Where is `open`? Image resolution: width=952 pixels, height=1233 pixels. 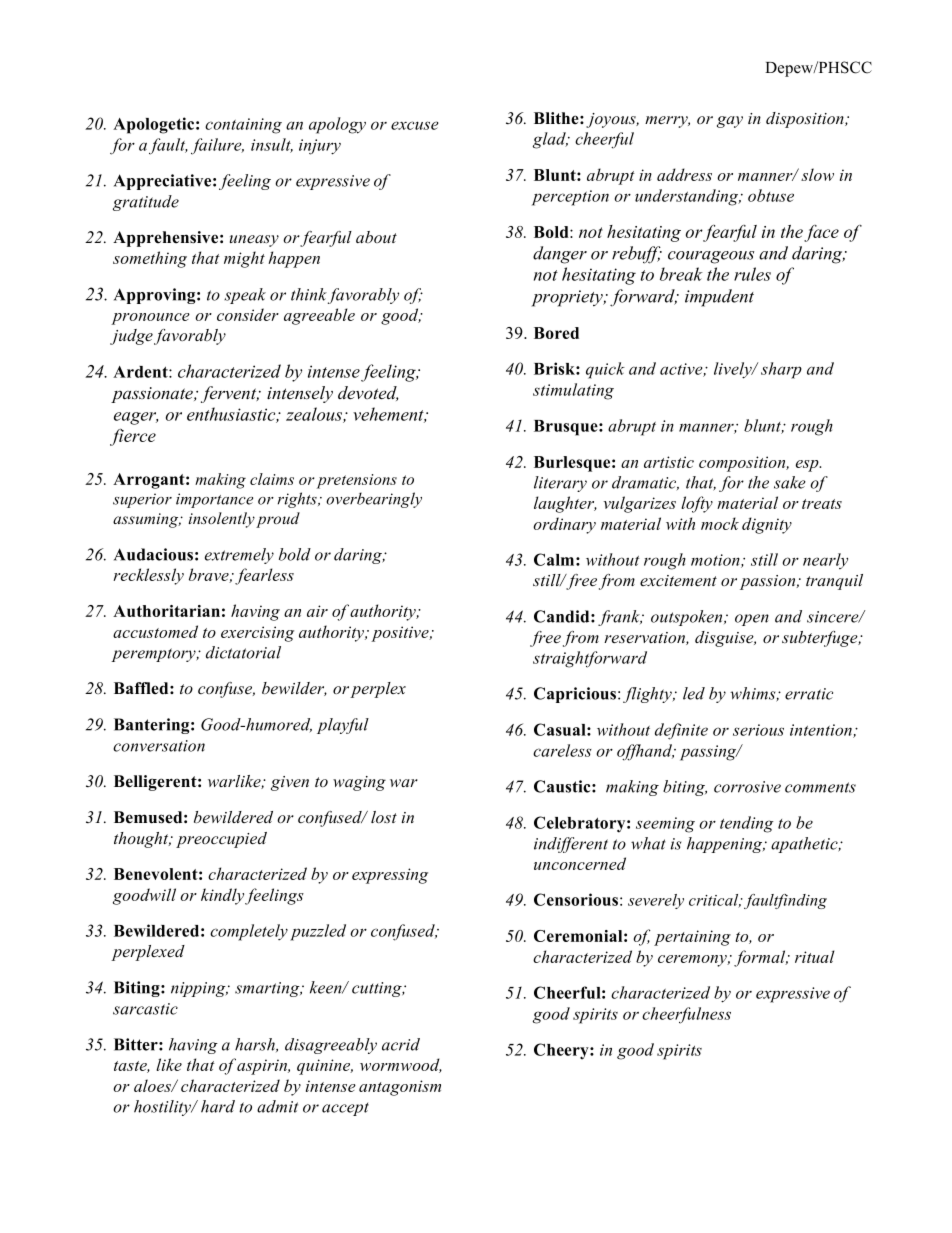
open is located at coordinates (752, 620).
